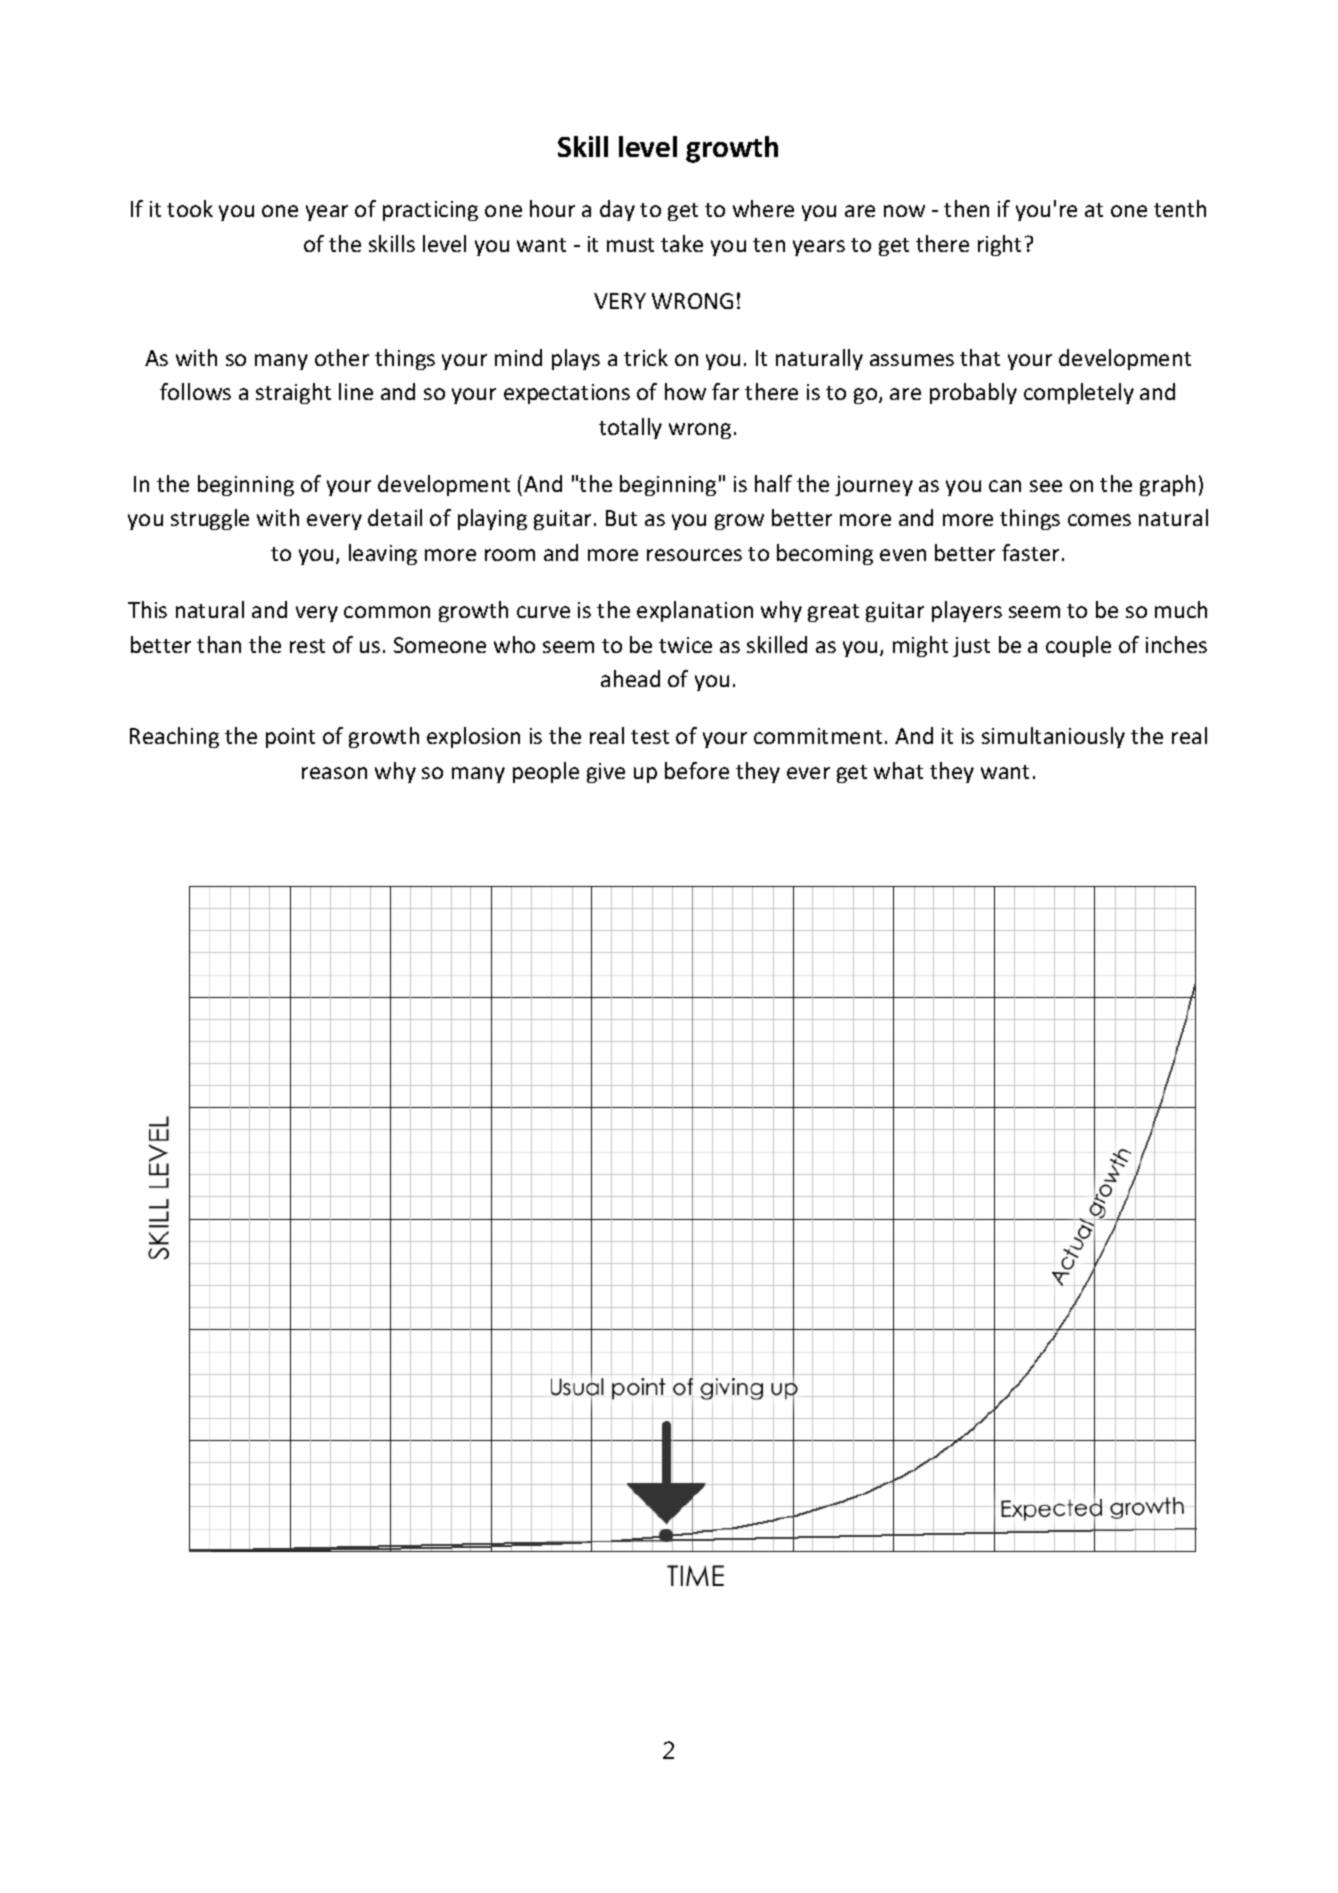 The image size is (1338, 1893). I want to click on how, so click(685, 391).
